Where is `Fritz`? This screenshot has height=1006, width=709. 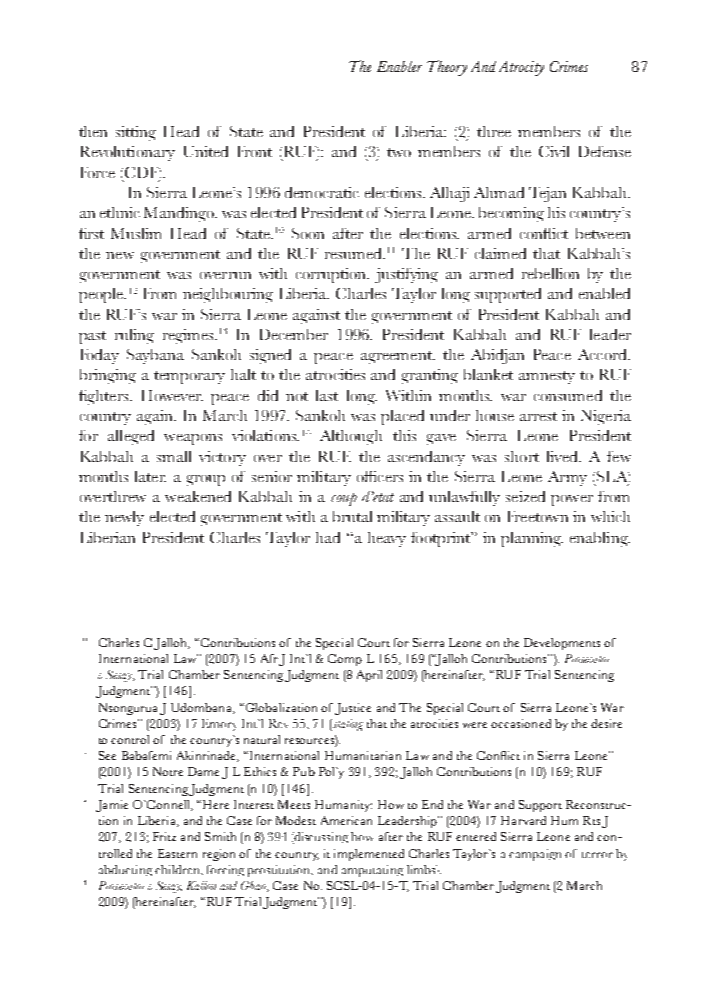
Fritz is located at coordinates (164, 836).
